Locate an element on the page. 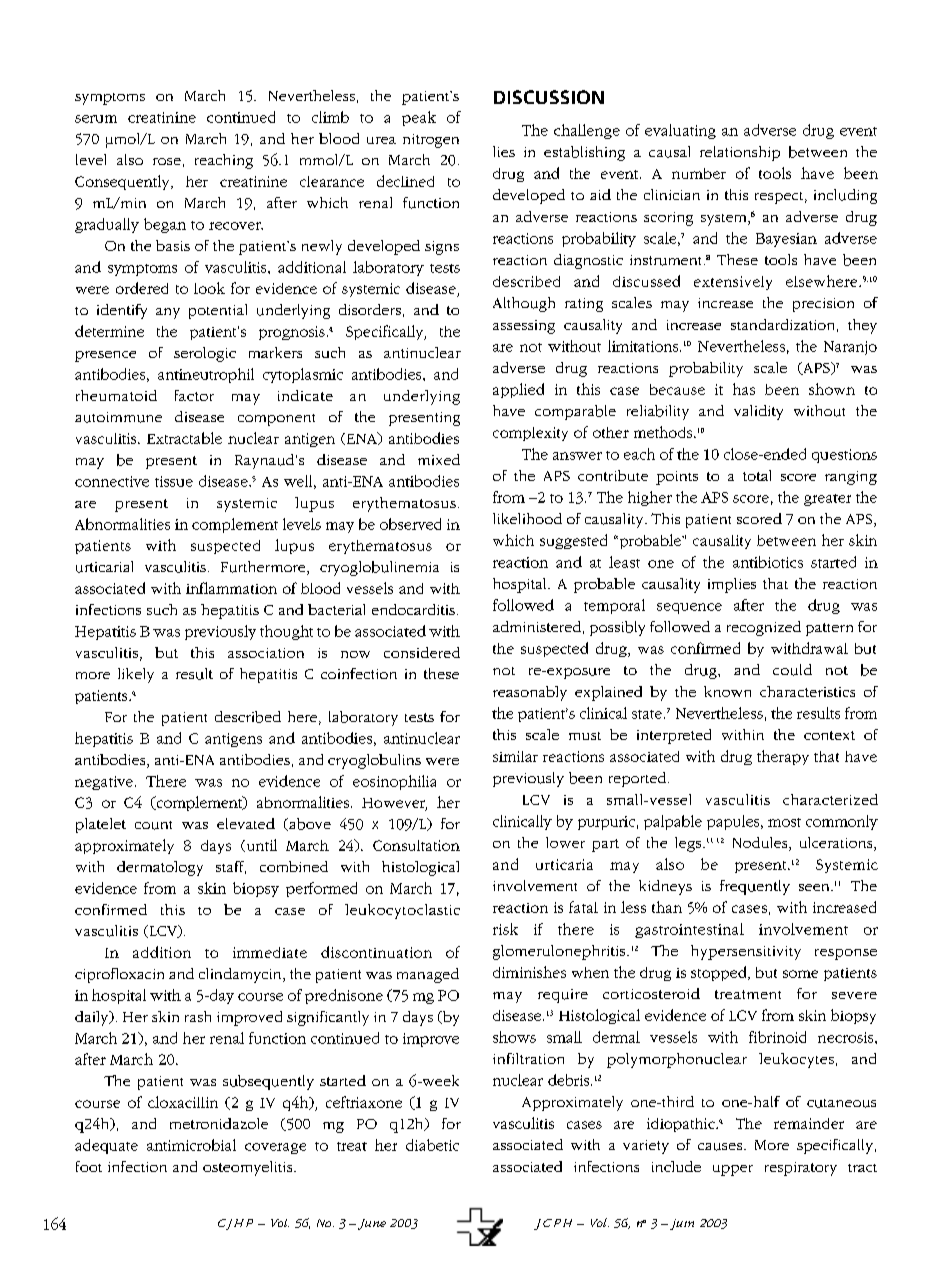  relationship is located at coordinates (740, 153).
